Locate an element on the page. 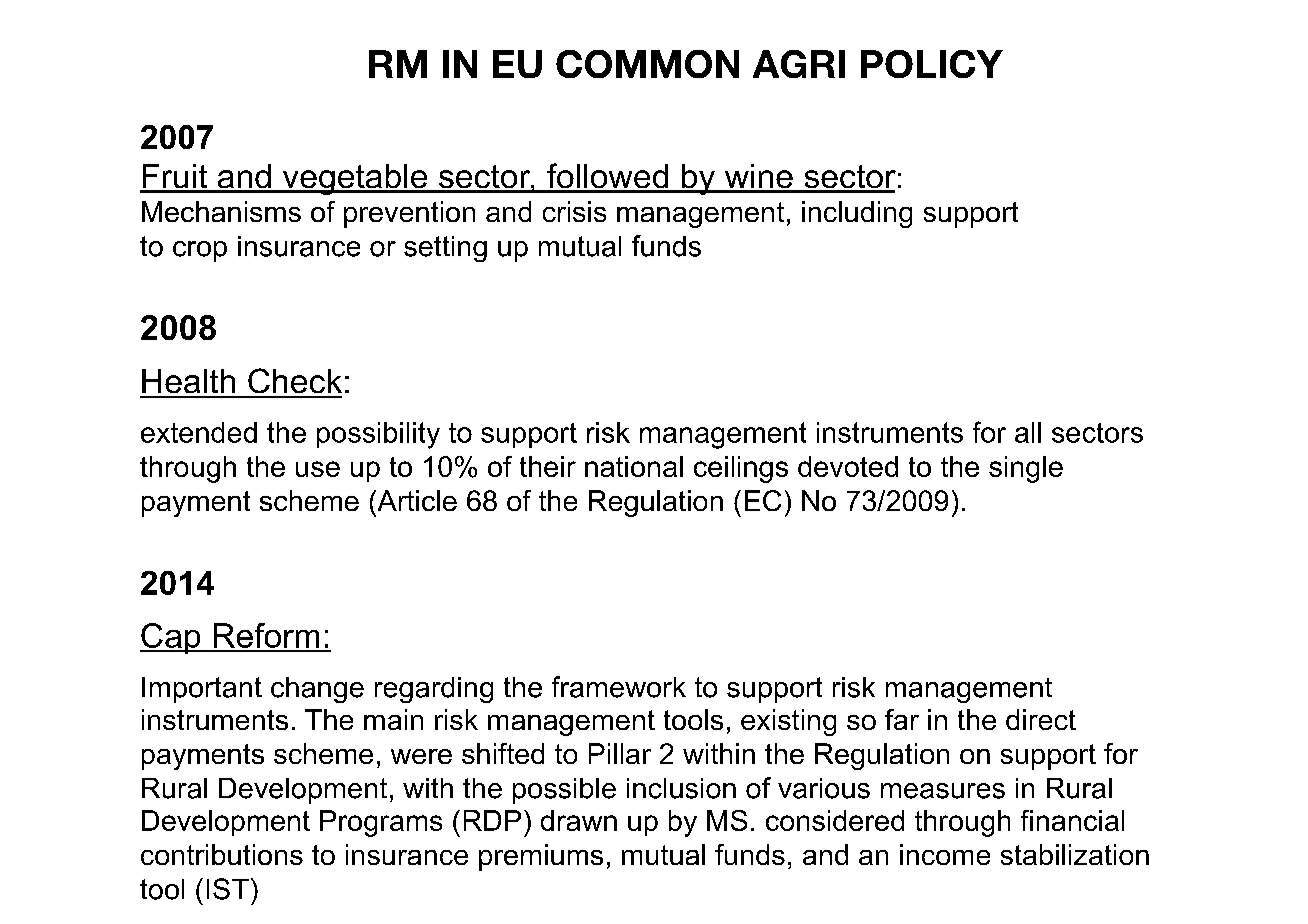  crop is located at coordinates (200, 251).
